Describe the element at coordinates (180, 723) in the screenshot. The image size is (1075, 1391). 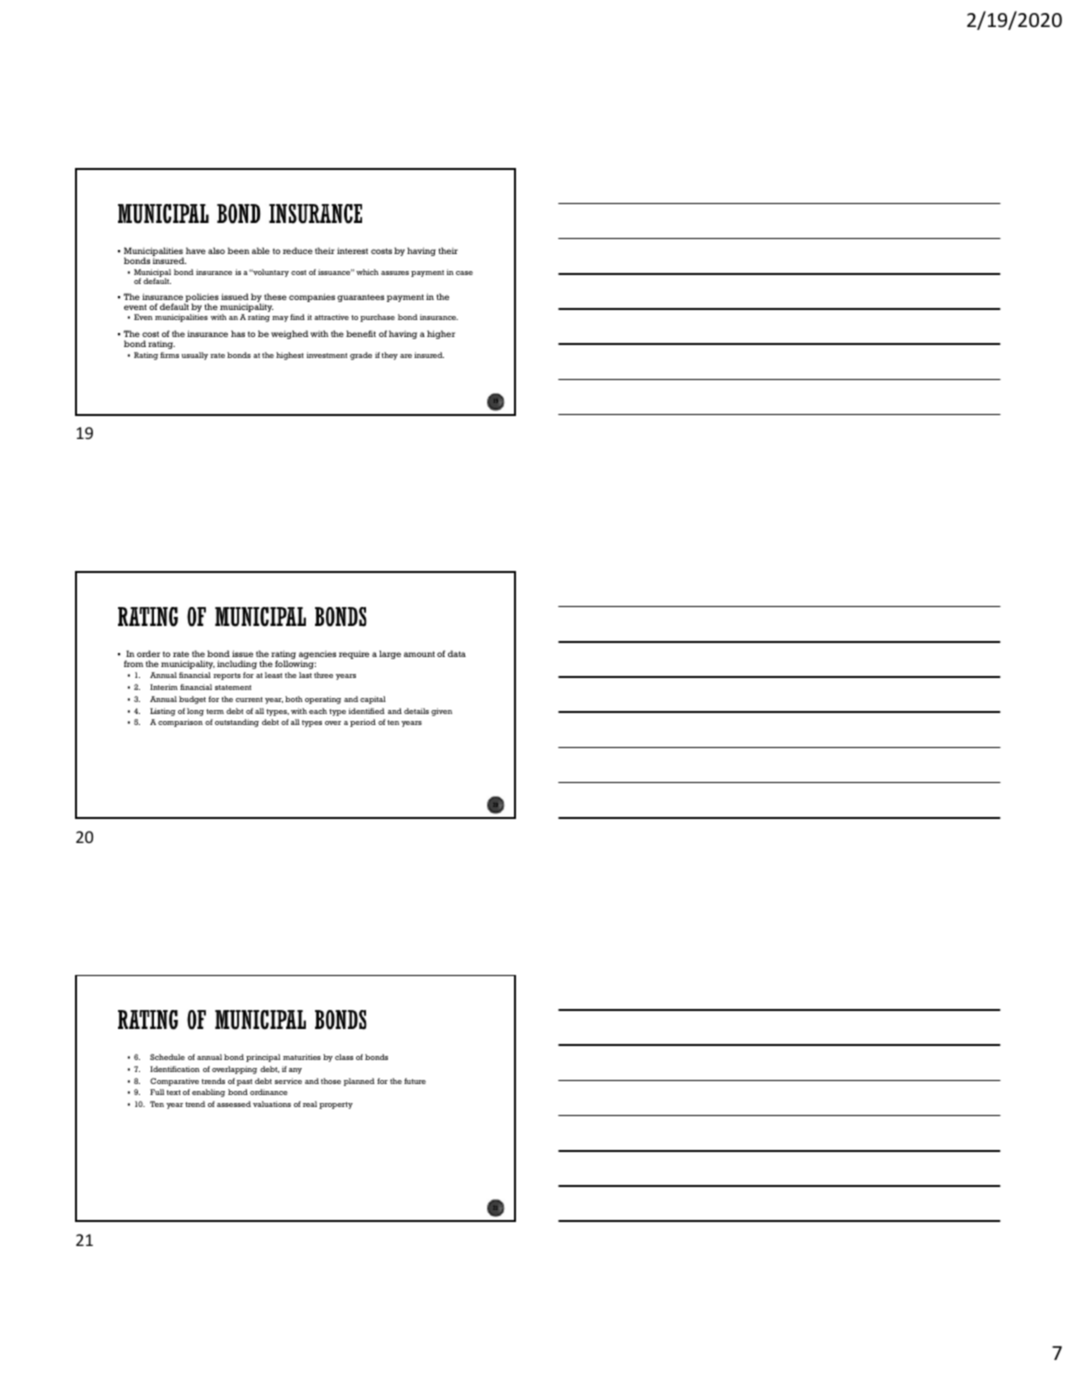
I see `comparison` at that location.
